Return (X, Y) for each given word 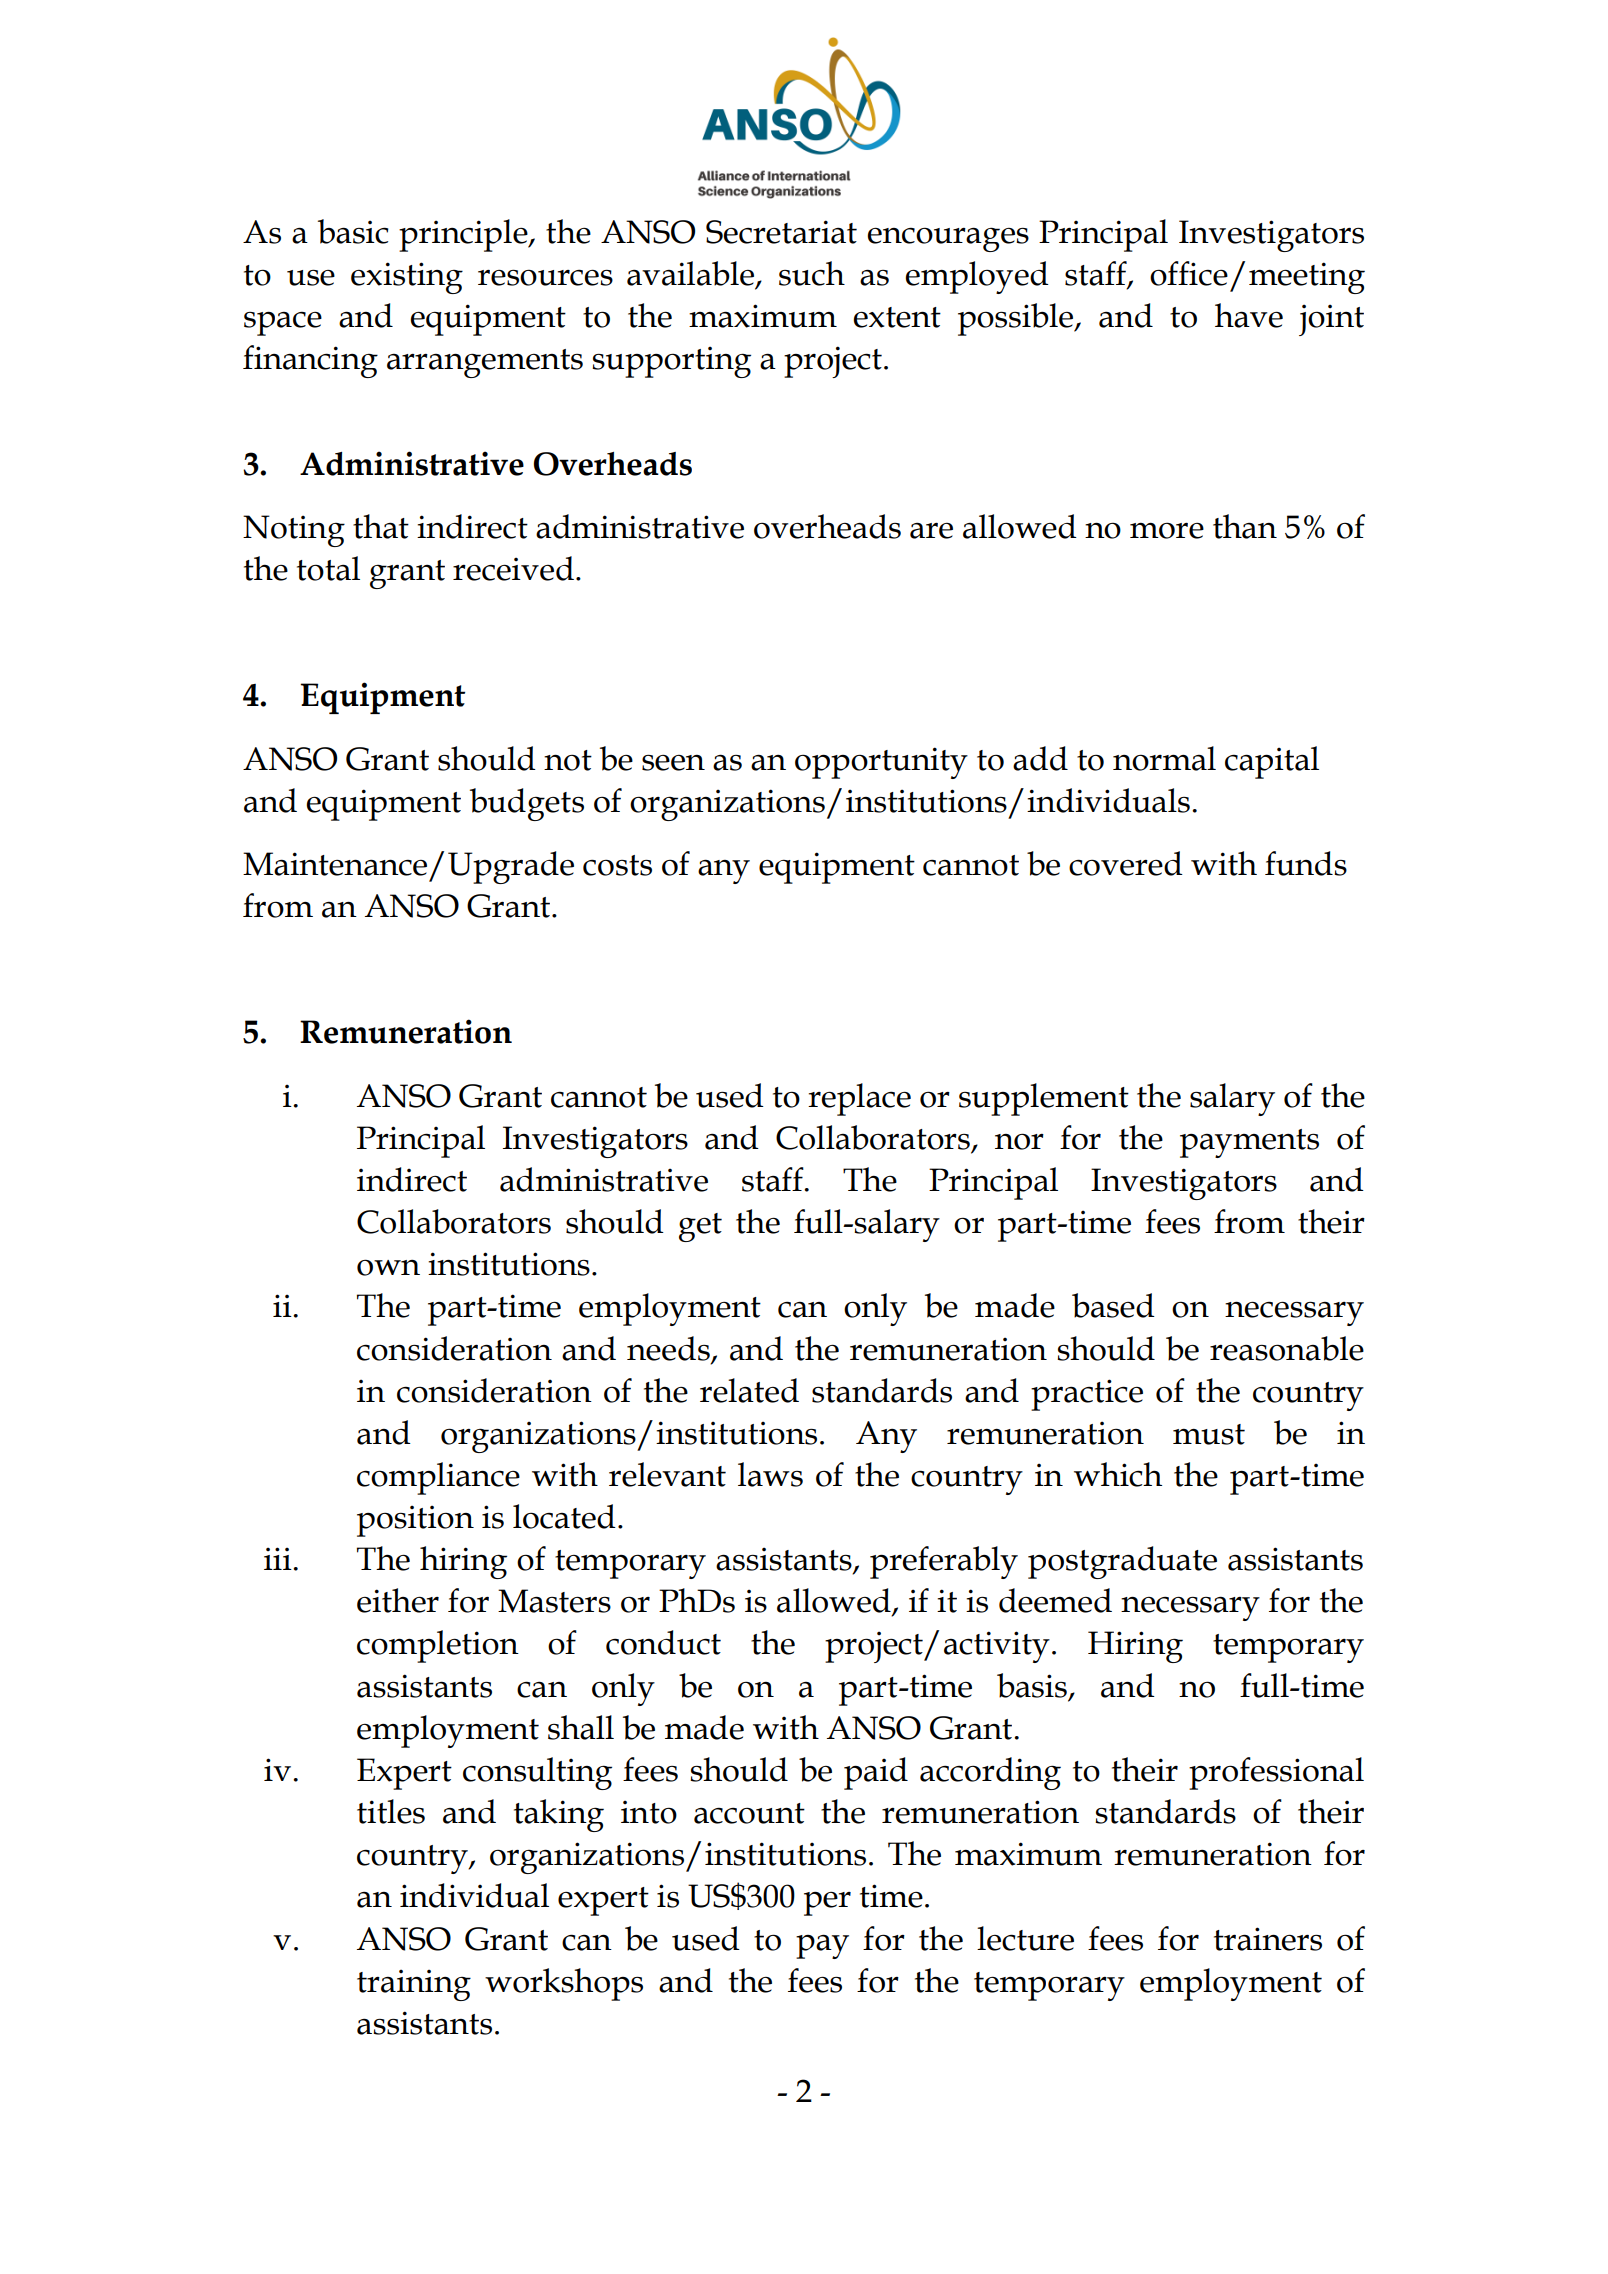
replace (859, 1099)
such (812, 273)
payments (1249, 1143)
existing (407, 278)
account (749, 1813)
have (1249, 315)
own (388, 1267)
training (414, 1985)
